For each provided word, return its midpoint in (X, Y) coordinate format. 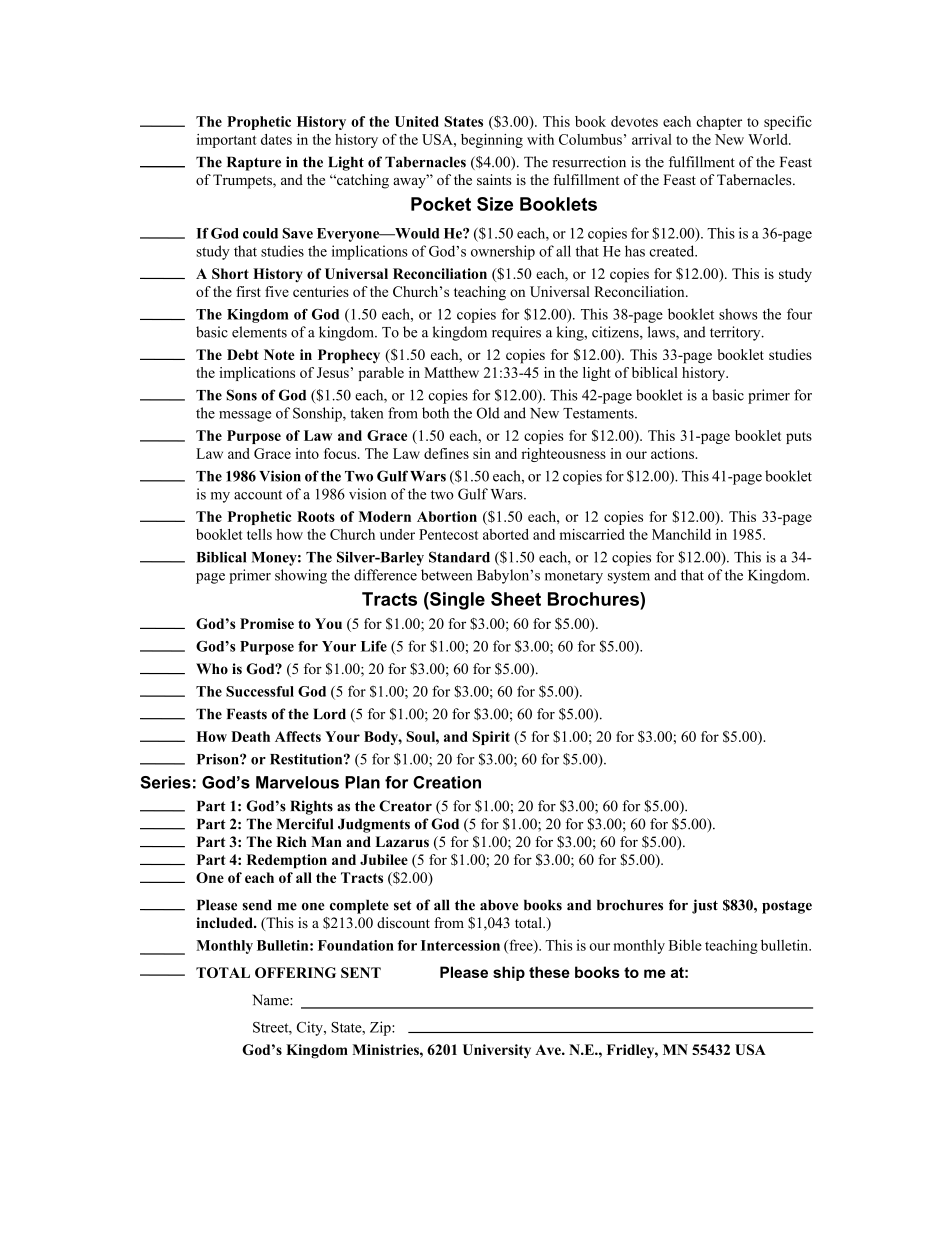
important (227, 141)
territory (736, 333)
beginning (492, 141)
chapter (719, 123)
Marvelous (297, 782)
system (629, 577)
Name (271, 1000)
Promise (267, 623)
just (705, 906)
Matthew (451, 372)
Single (456, 601)
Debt (243, 354)
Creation (447, 782)
